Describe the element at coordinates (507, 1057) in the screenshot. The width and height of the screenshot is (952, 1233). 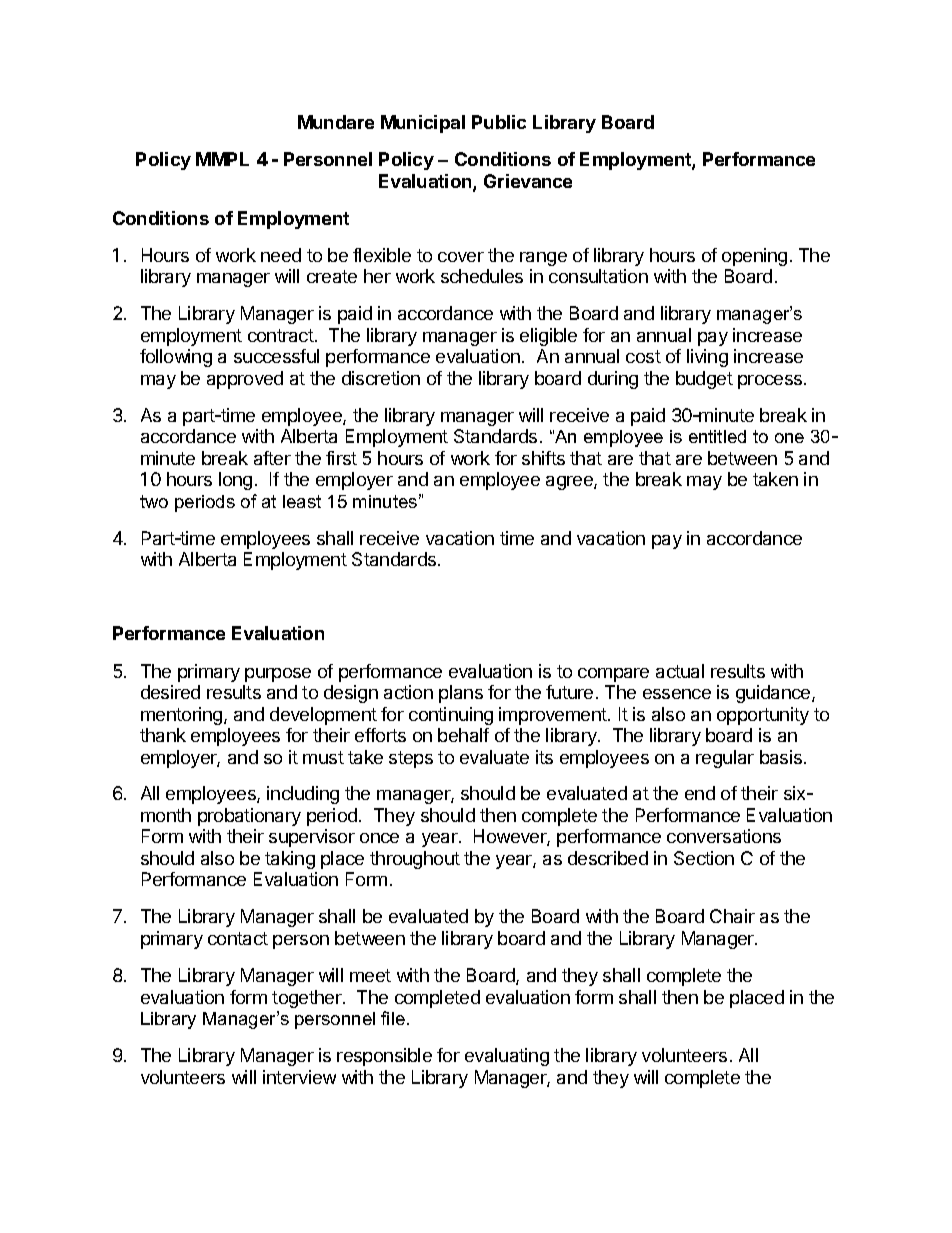
I see `evaluating` at that location.
